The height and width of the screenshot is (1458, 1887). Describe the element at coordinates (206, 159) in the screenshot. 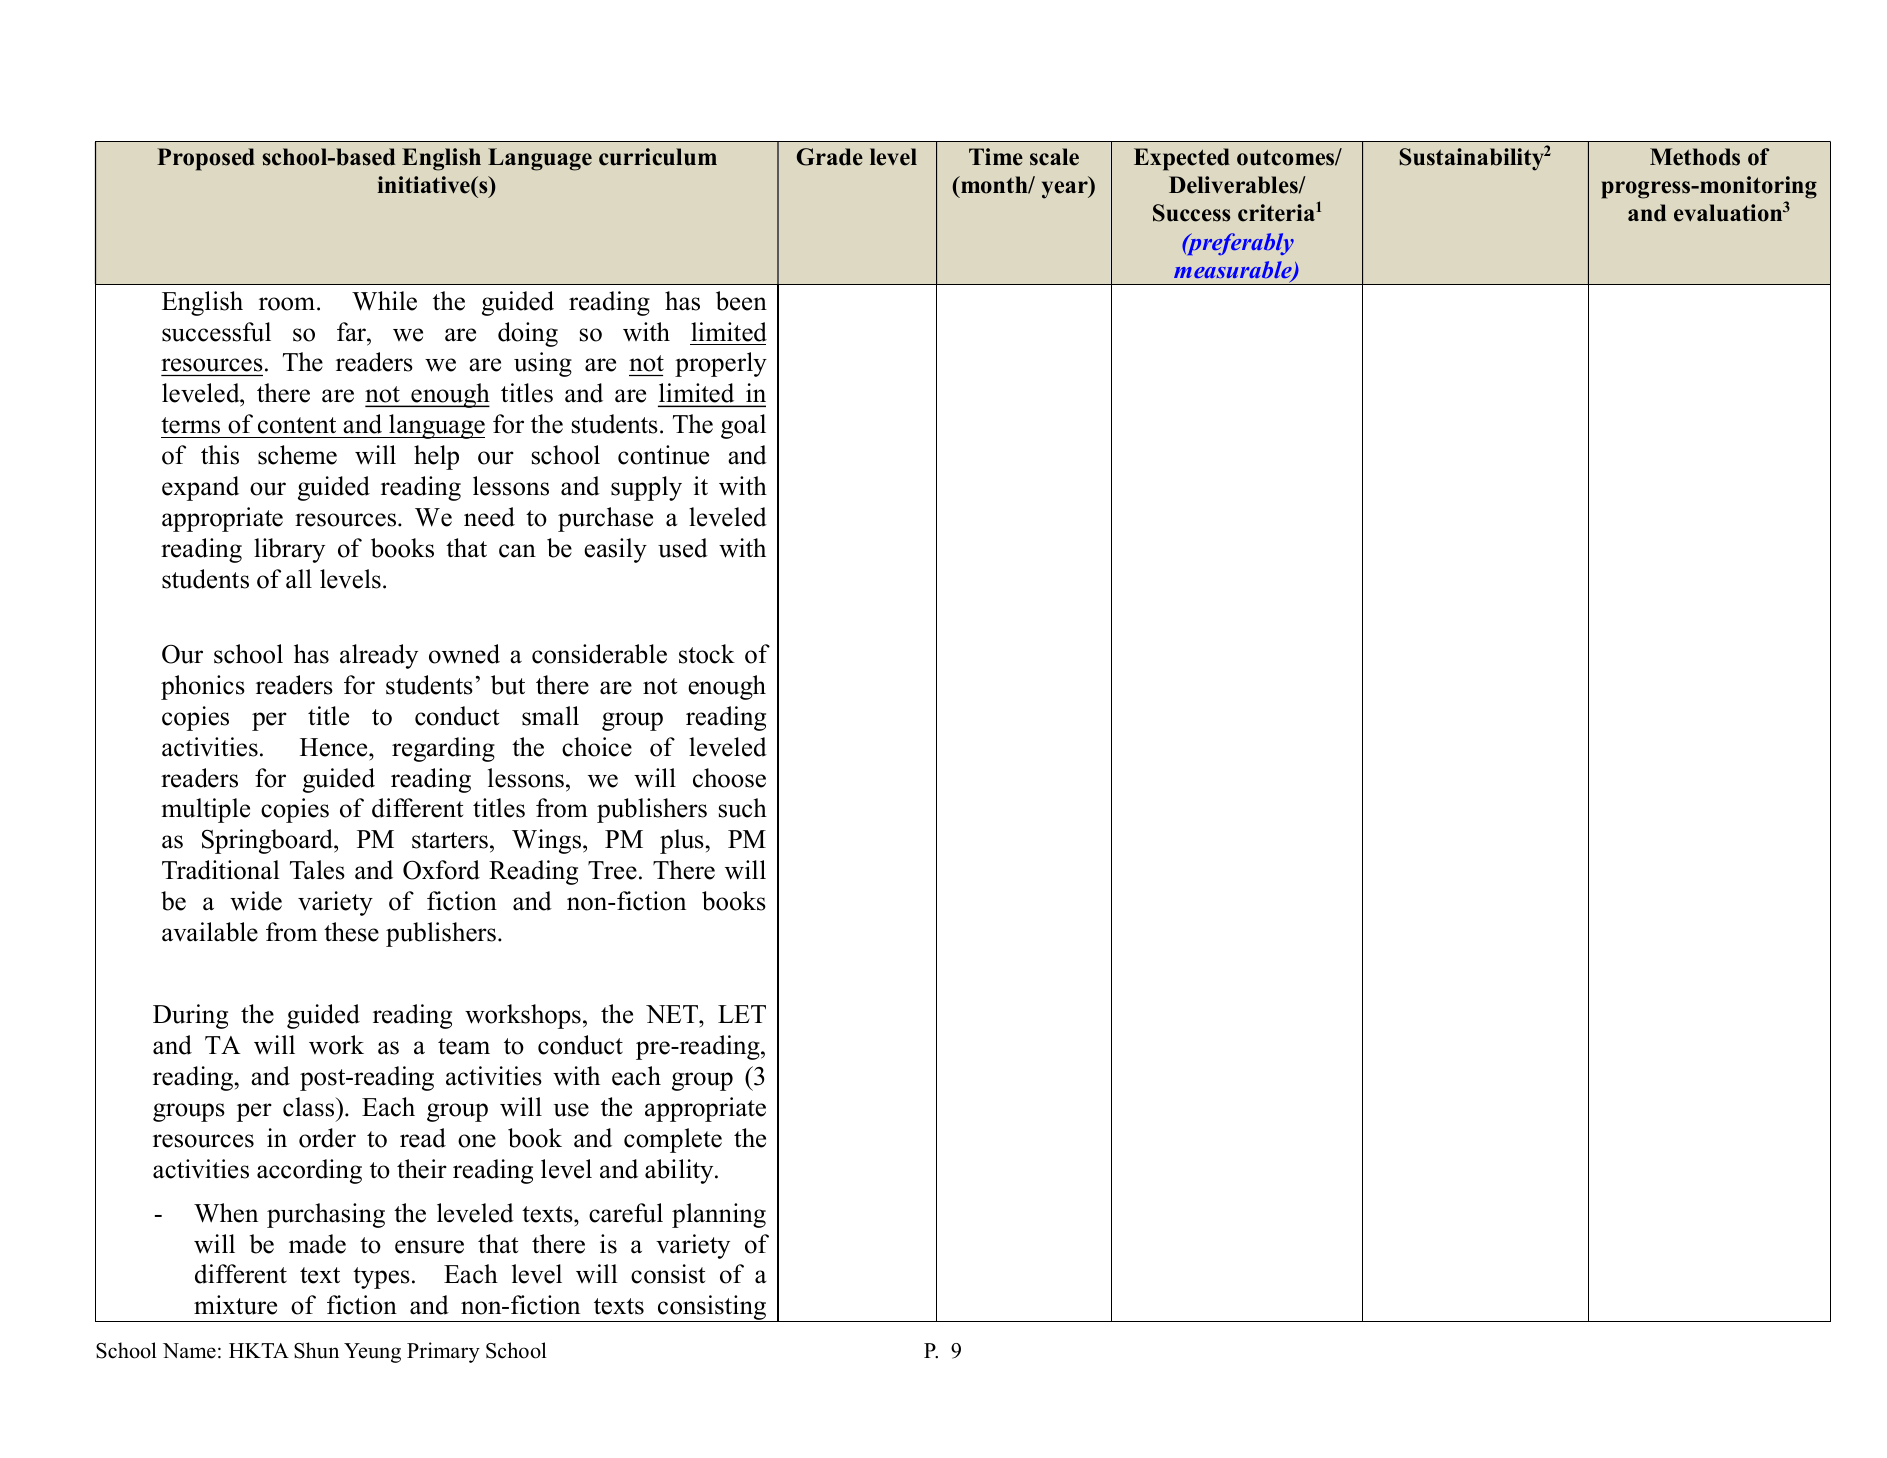

I see `Proposed` at that location.
